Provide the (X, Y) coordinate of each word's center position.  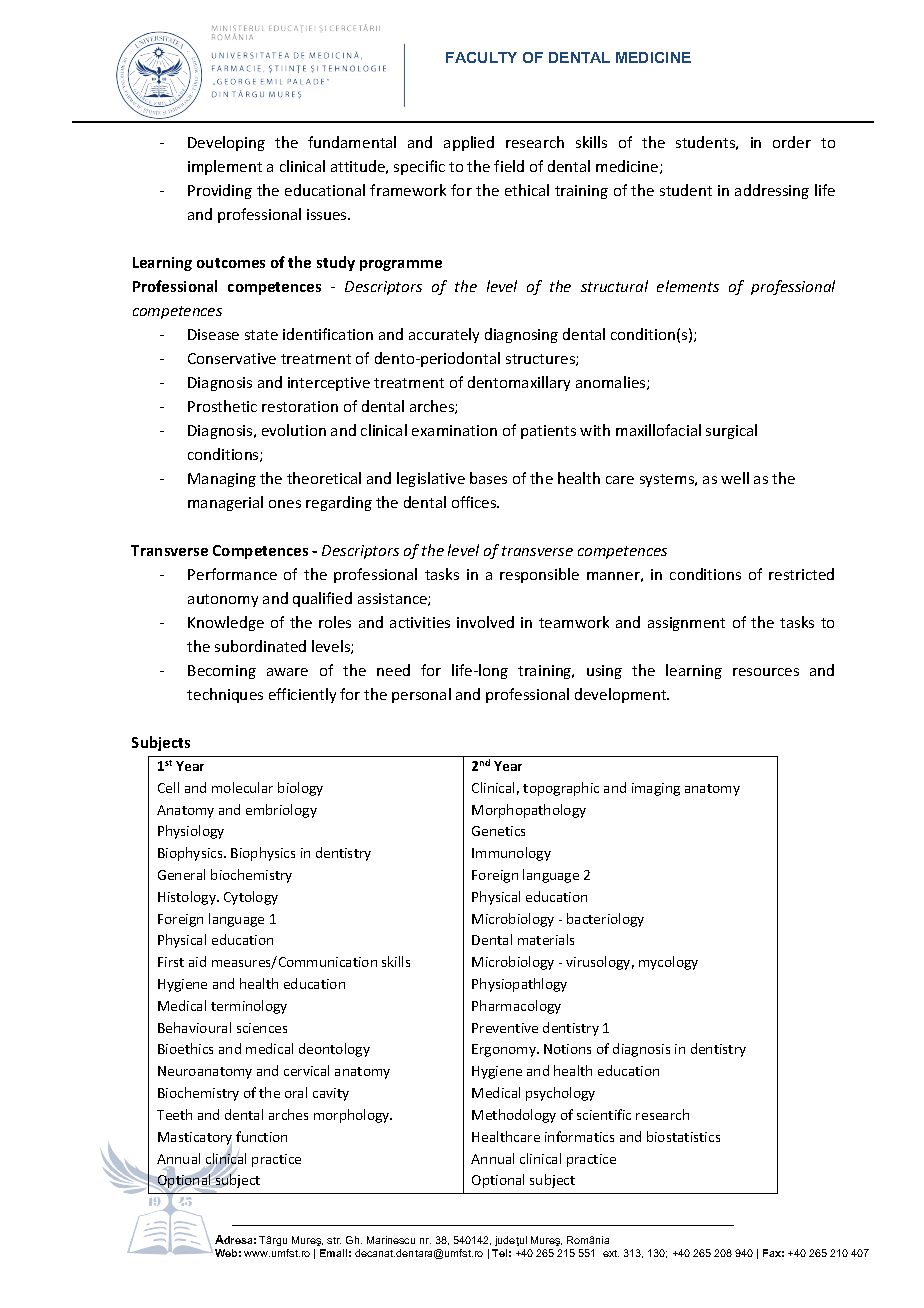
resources (766, 672)
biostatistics (683, 1136)
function (261, 1136)
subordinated (260, 646)
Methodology (514, 1116)
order (792, 142)
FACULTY (481, 57)
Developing (226, 143)
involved (485, 622)
